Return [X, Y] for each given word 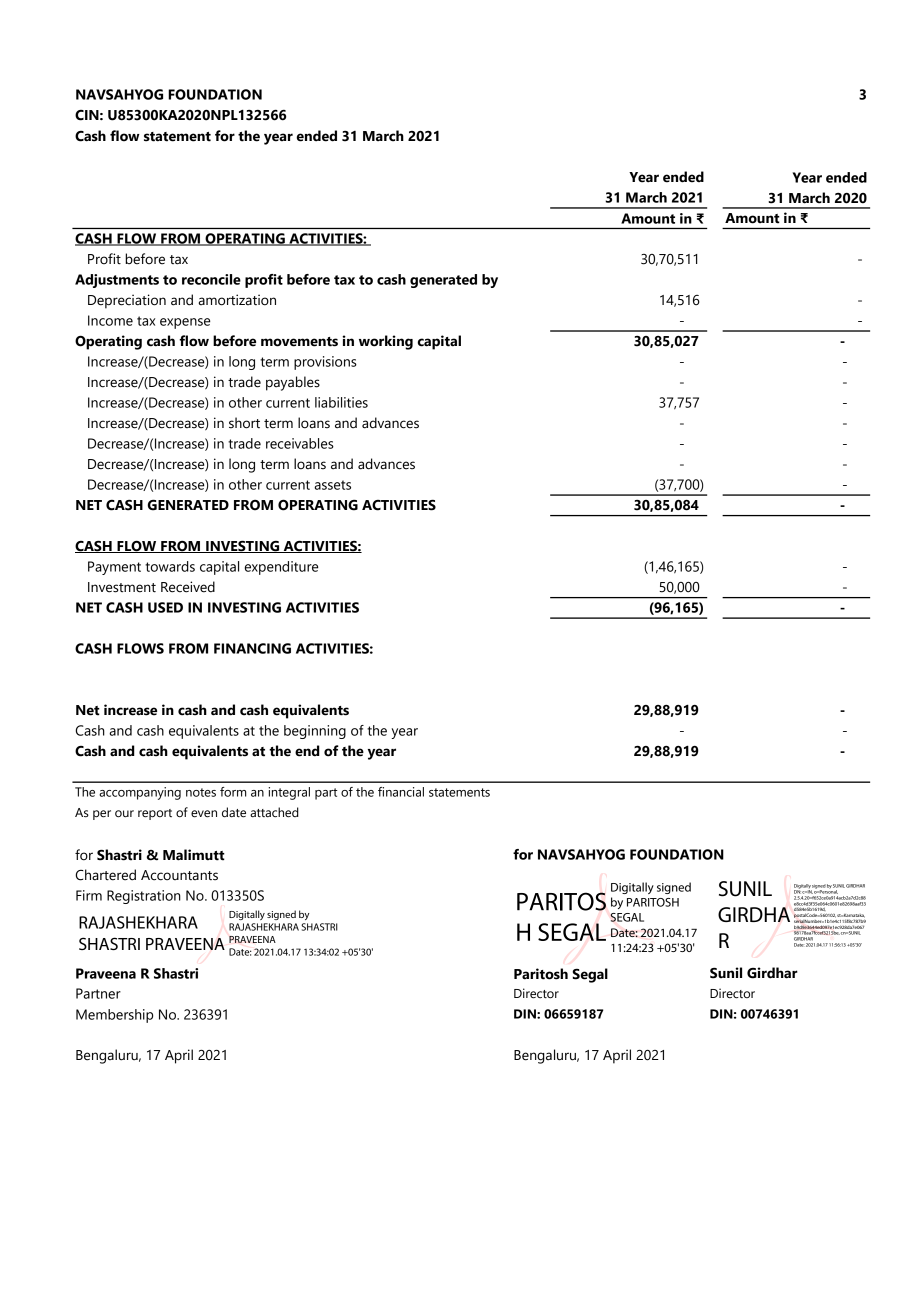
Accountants [179, 875]
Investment [122, 587]
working [386, 342]
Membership [114, 1016]
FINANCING [252, 648]
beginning [315, 732]
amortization [237, 300]
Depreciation [127, 301]
